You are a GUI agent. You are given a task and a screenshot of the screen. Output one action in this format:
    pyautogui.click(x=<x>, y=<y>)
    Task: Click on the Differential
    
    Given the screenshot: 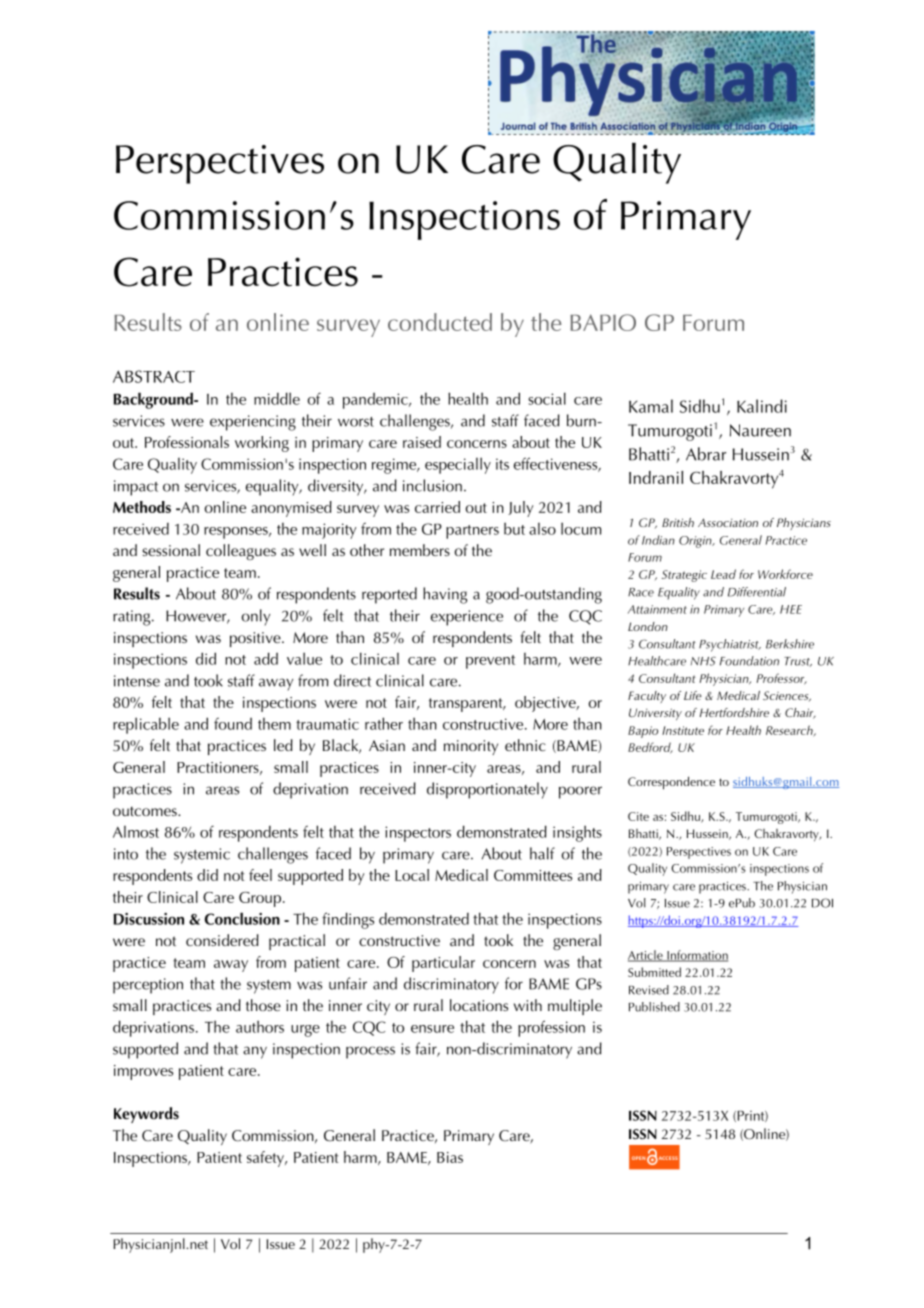 What is the action you would take?
    pyautogui.click(x=757, y=592)
